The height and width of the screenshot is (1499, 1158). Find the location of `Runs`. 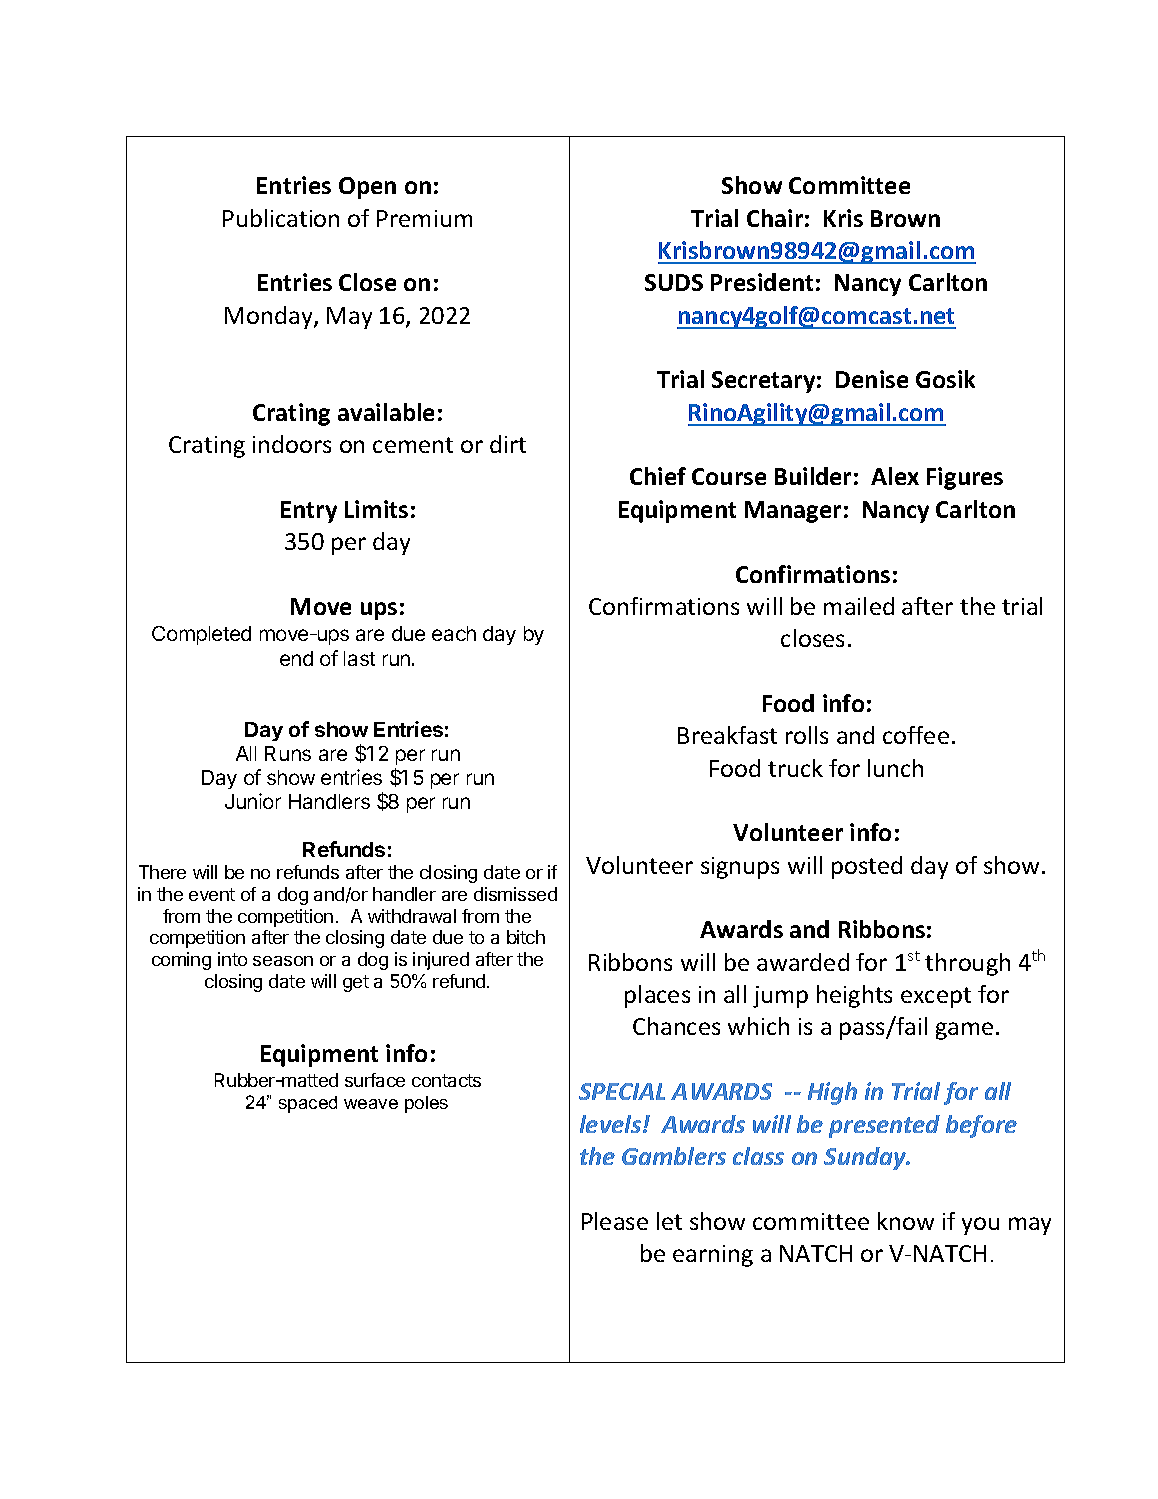

Runs is located at coordinates (288, 753).
